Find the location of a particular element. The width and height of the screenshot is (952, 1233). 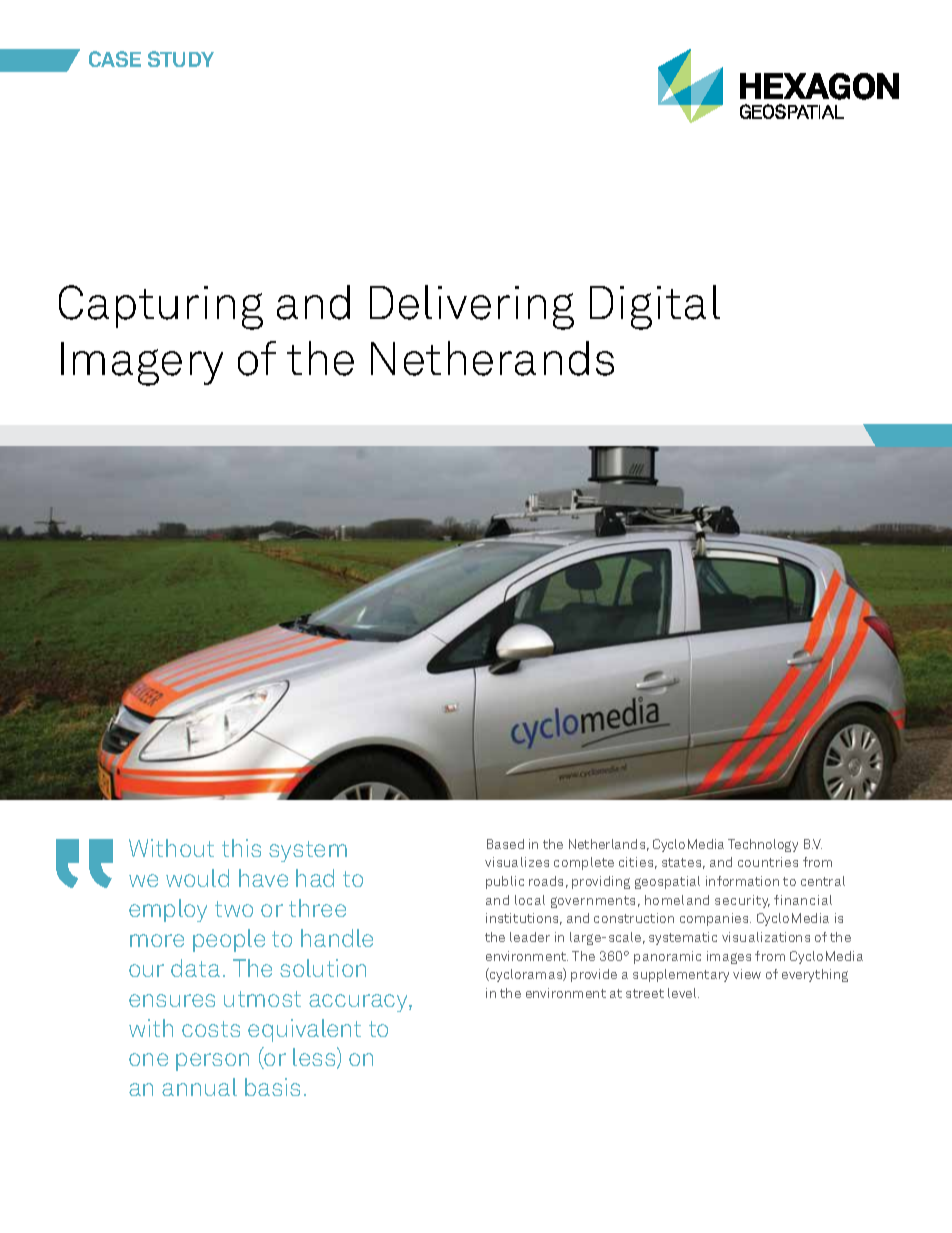

countries is located at coordinates (768, 862).
